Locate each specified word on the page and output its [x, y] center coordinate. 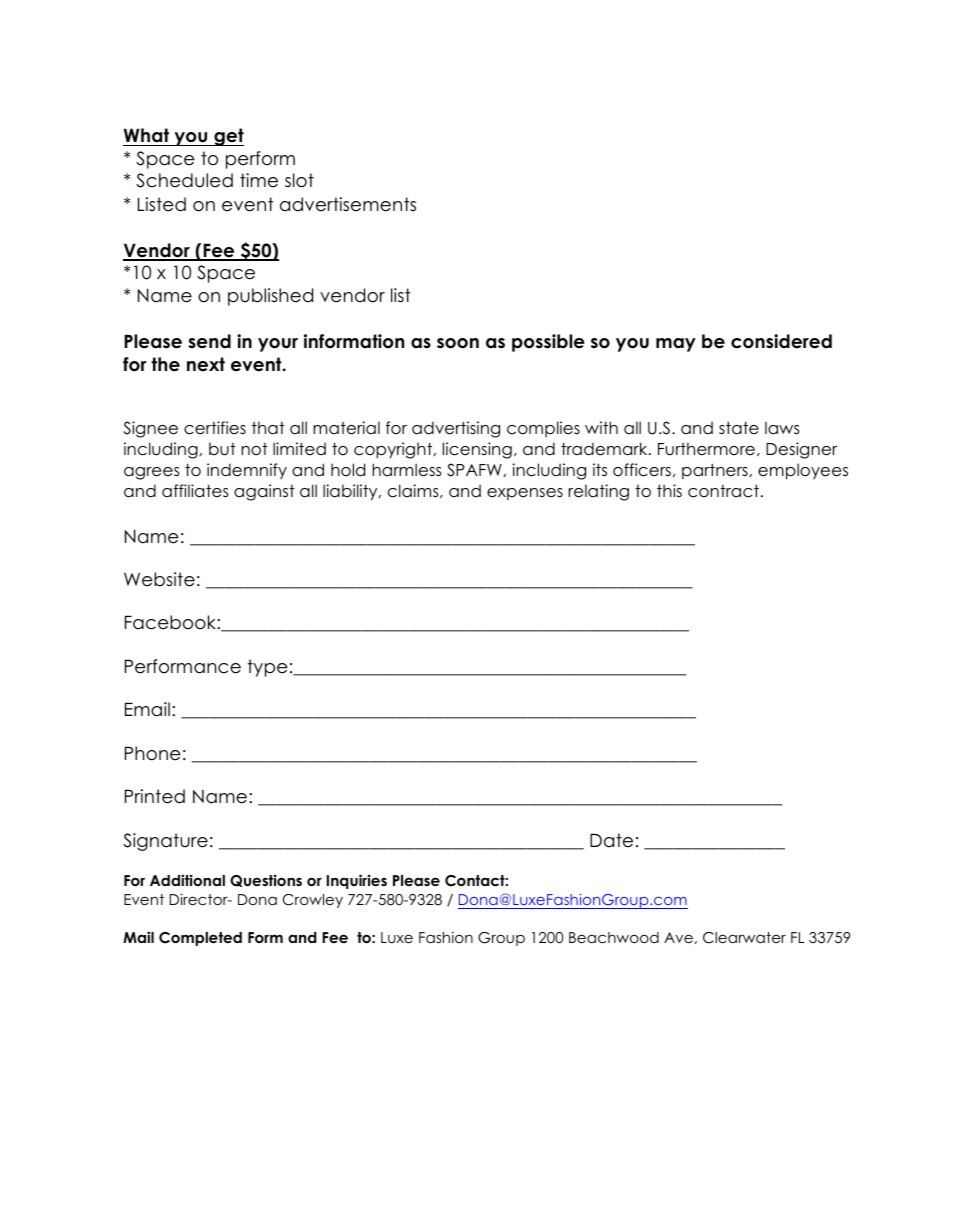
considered [781, 341]
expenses [525, 494]
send [209, 341]
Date [611, 840]
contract [723, 491]
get [228, 137]
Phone [152, 753]
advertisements [348, 204]
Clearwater [744, 938]
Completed [200, 939]
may [676, 345]
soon [458, 343]
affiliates [195, 491]
